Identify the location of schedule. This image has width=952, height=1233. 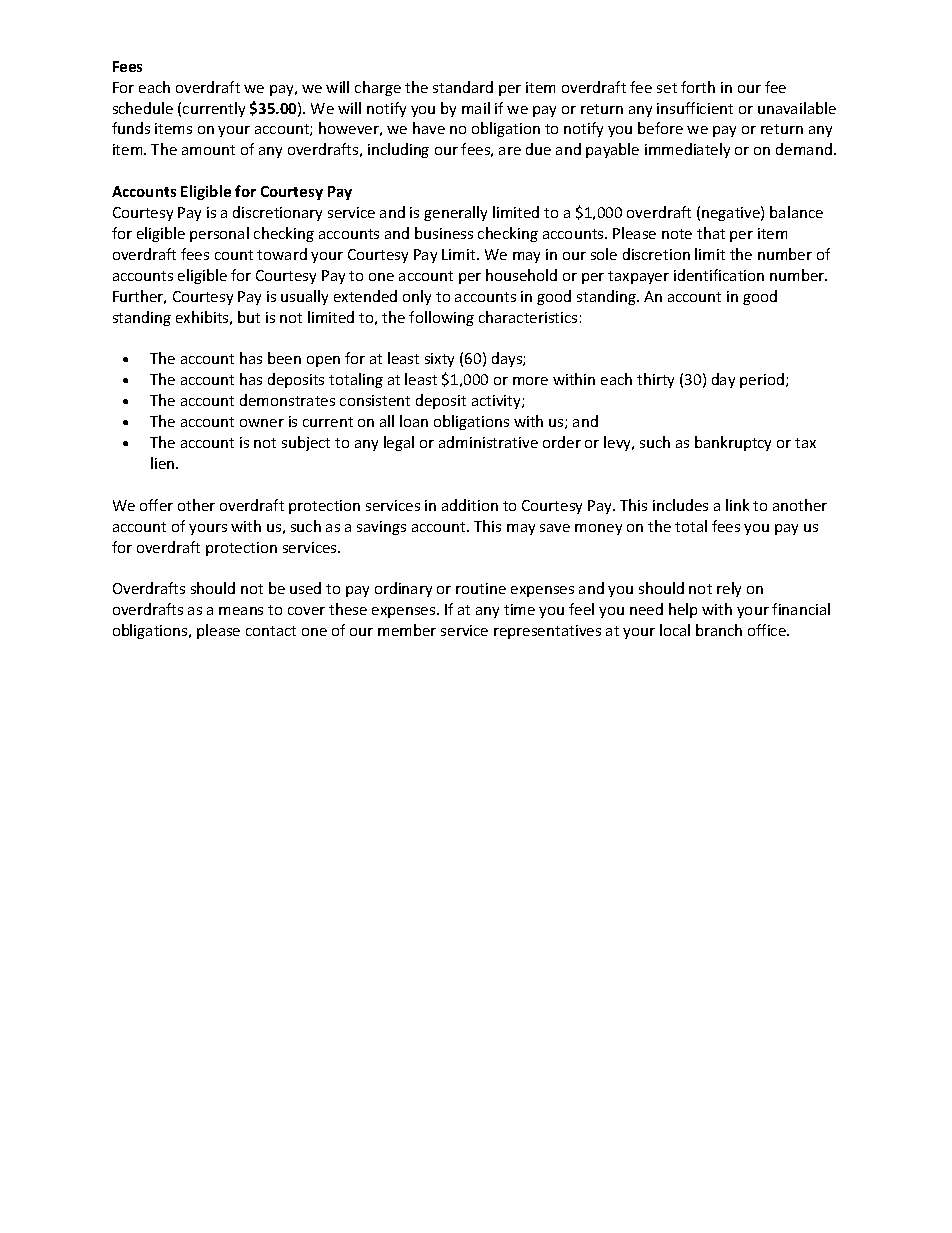
(143, 108).
